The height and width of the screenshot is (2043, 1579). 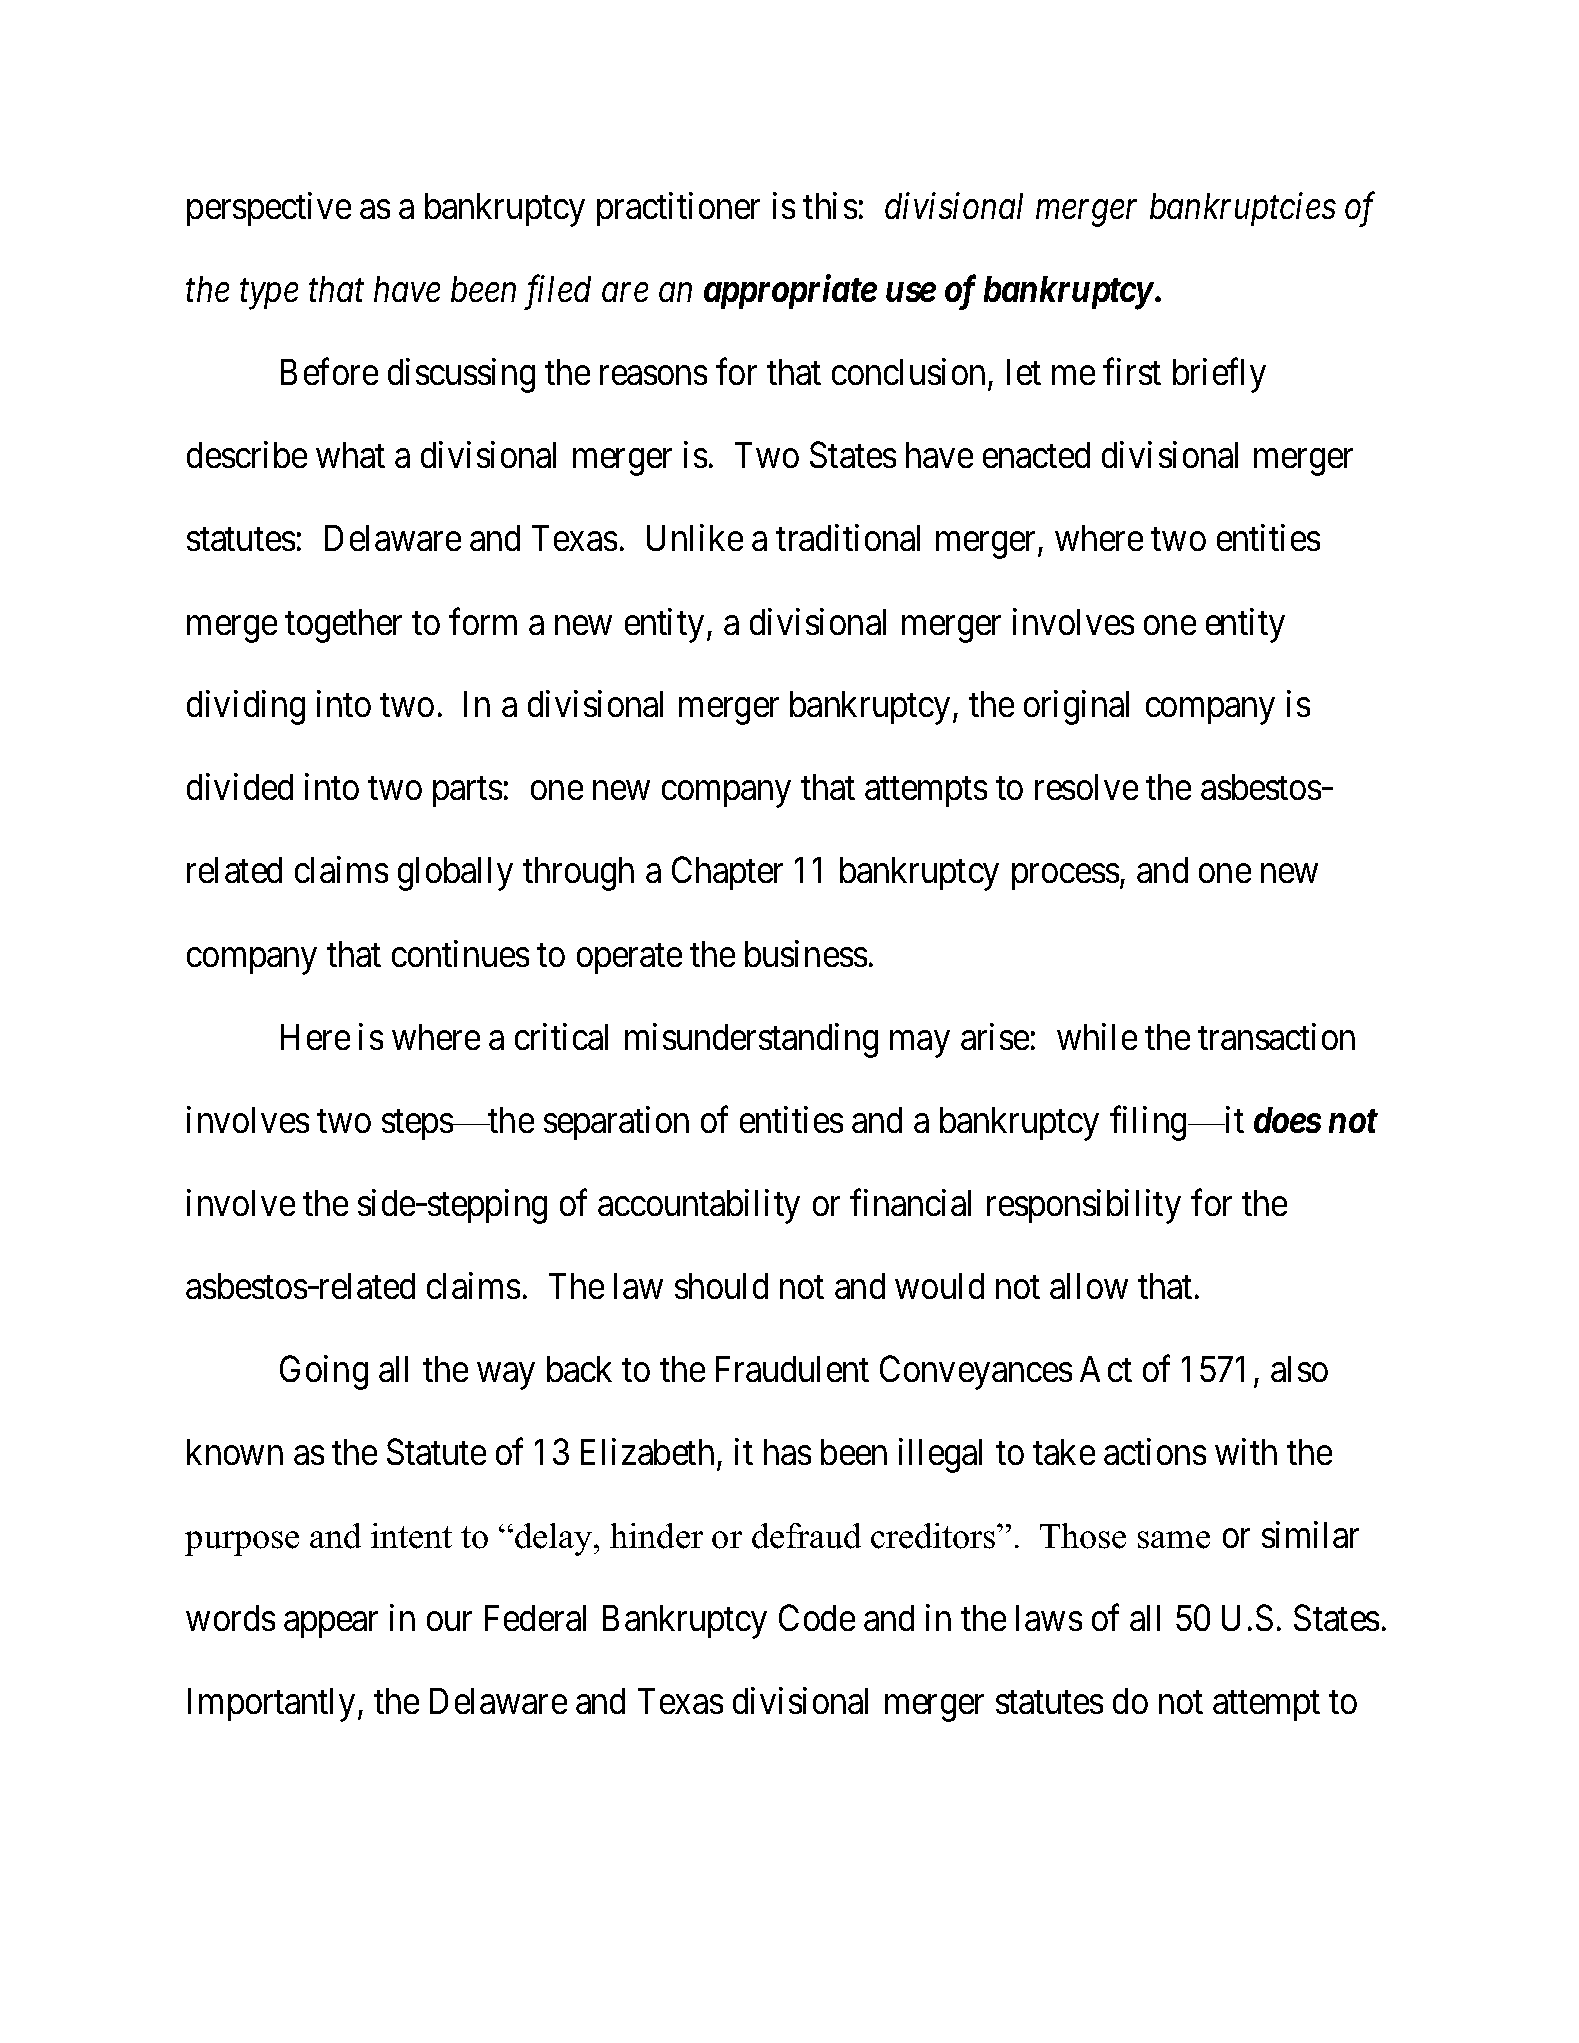 What do you see at coordinates (751, 1040) in the screenshot?
I see `misunderstanding` at bounding box center [751, 1040].
